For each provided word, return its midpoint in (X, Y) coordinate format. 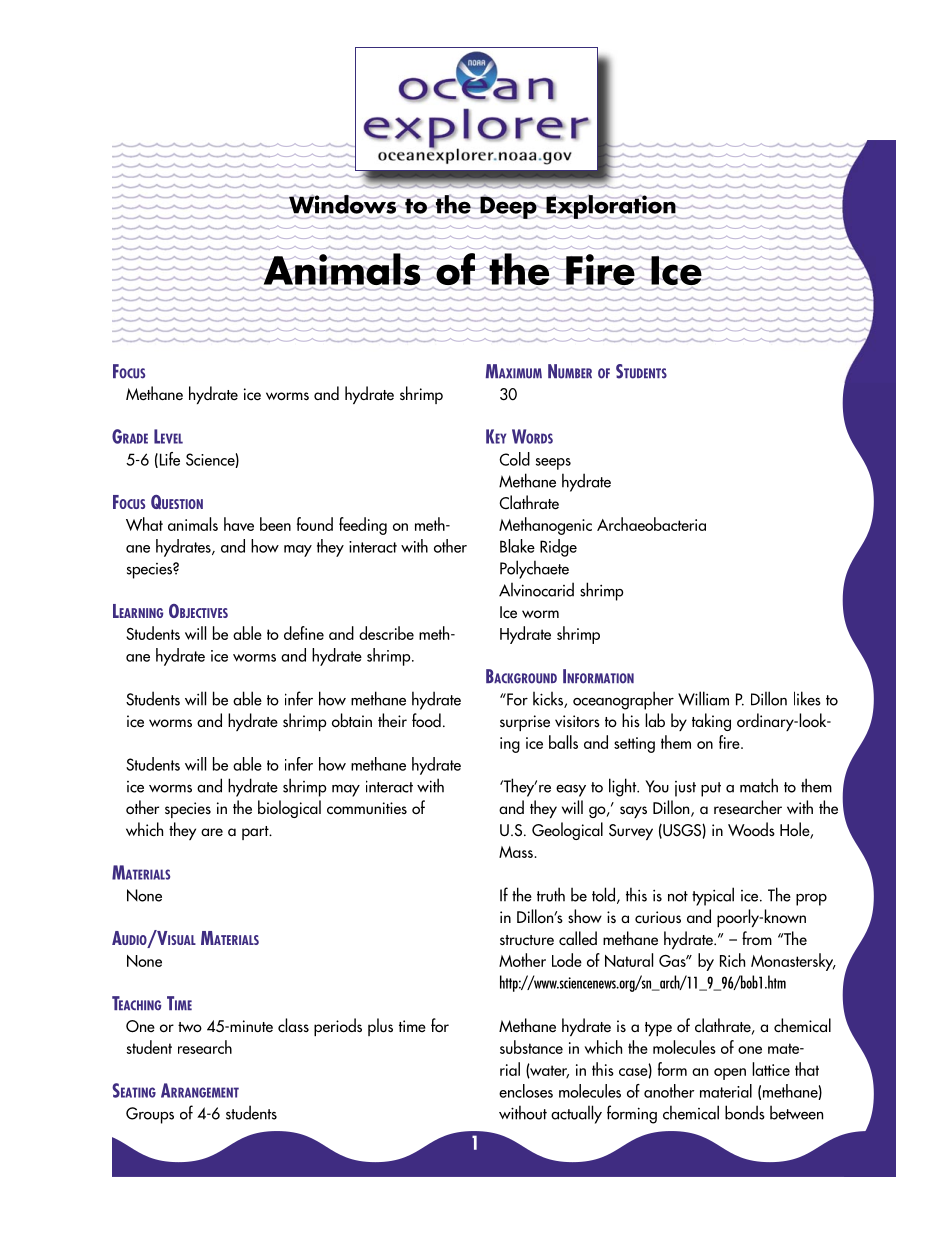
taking (711, 722)
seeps (553, 464)
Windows (343, 205)
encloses (526, 1091)
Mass (517, 852)
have (239, 524)
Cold (514, 459)
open (730, 1074)
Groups (150, 1115)
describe (386, 633)
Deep (508, 207)
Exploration (611, 207)
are (212, 832)
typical (713, 896)
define (304, 633)
